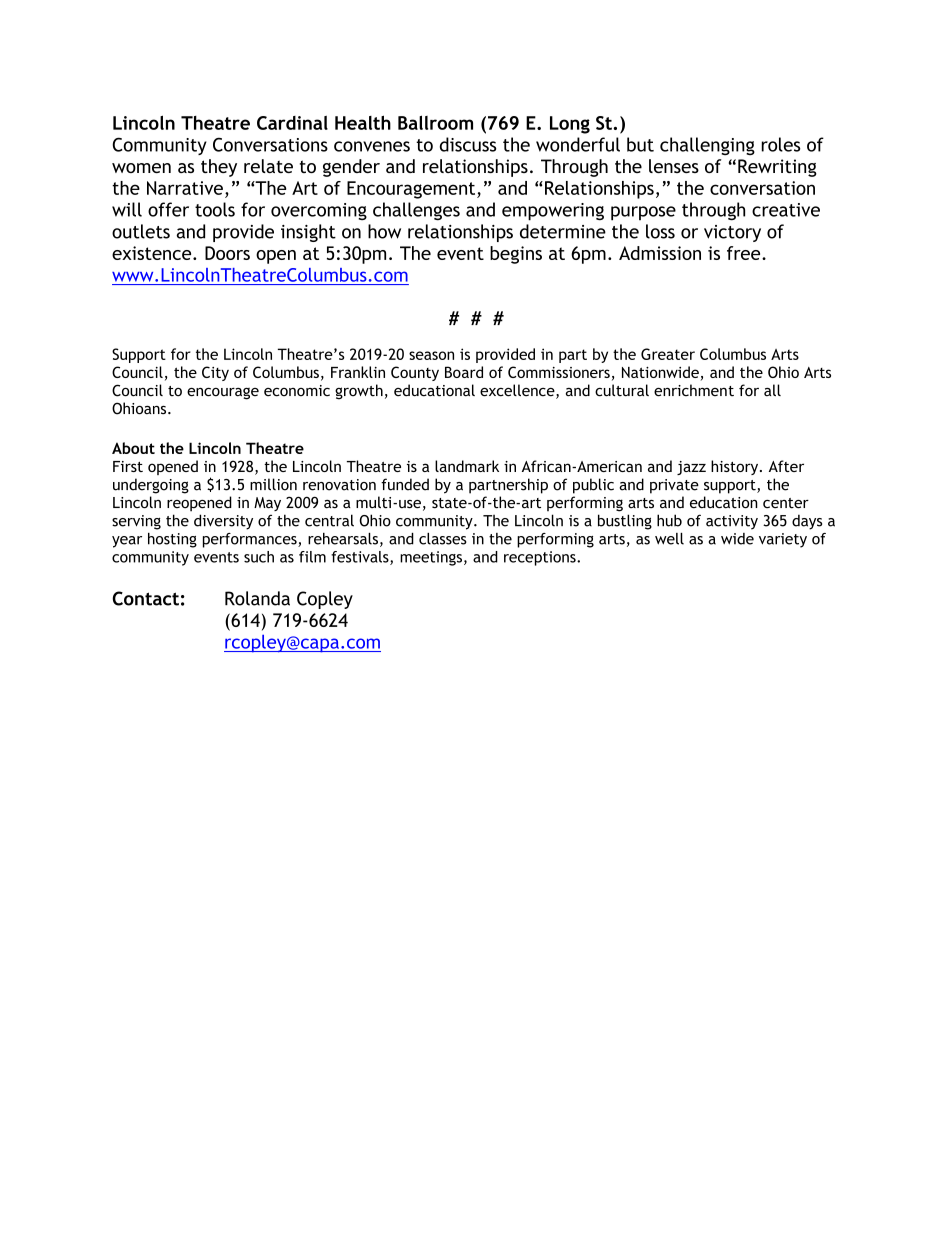 This image has width=952, height=1233. I want to click on free, so click(745, 253).
